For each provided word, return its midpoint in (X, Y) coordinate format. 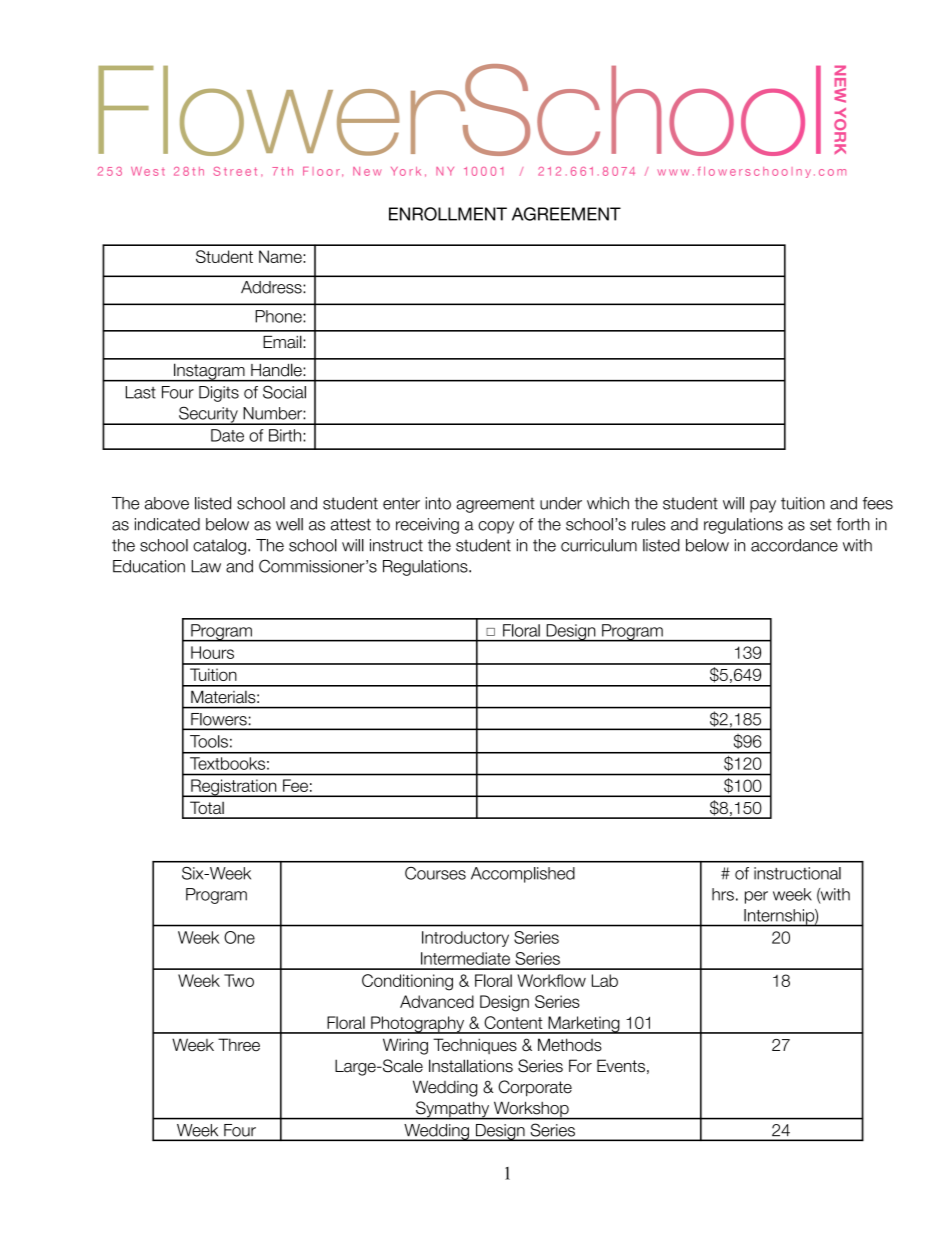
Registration (234, 788)
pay (763, 506)
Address (272, 287)
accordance (794, 545)
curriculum (599, 545)
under (561, 503)
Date (227, 435)
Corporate (535, 1088)
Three (239, 1044)
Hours (212, 652)
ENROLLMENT (448, 214)
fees (878, 503)
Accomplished (523, 875)
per (756, 897)
